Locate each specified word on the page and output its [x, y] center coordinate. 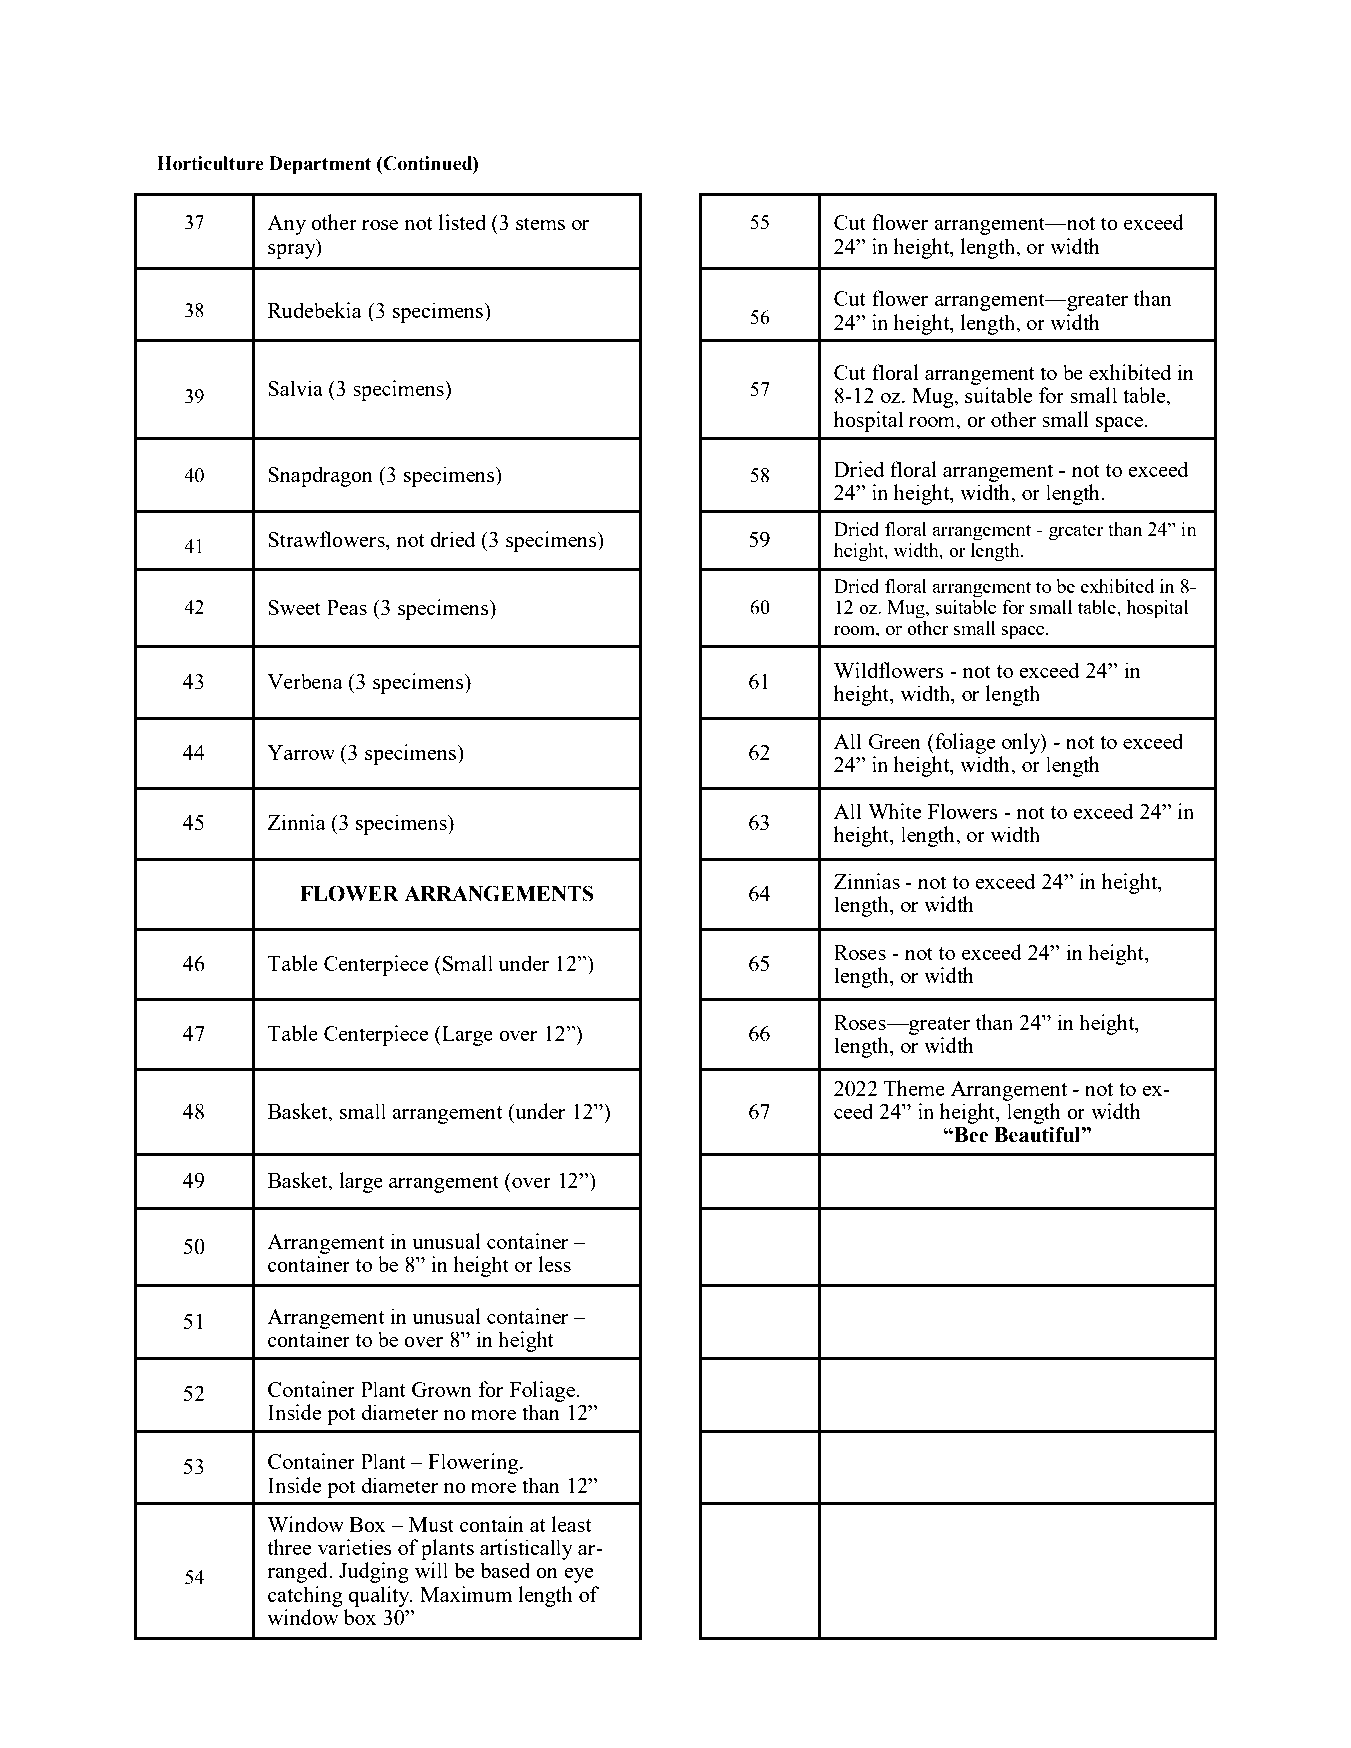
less [555, 1264]
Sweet [294, 607]
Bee [970, 1135]
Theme [914, 1088]
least [572, 1524]
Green [894, 741]
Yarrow [301, 752]
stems [540, 223]
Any [286, 225]
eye [579, 1575]
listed [462, 222]
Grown [442, 1389]
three [289, 1547]
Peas [347, 607]
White [895, 811]
